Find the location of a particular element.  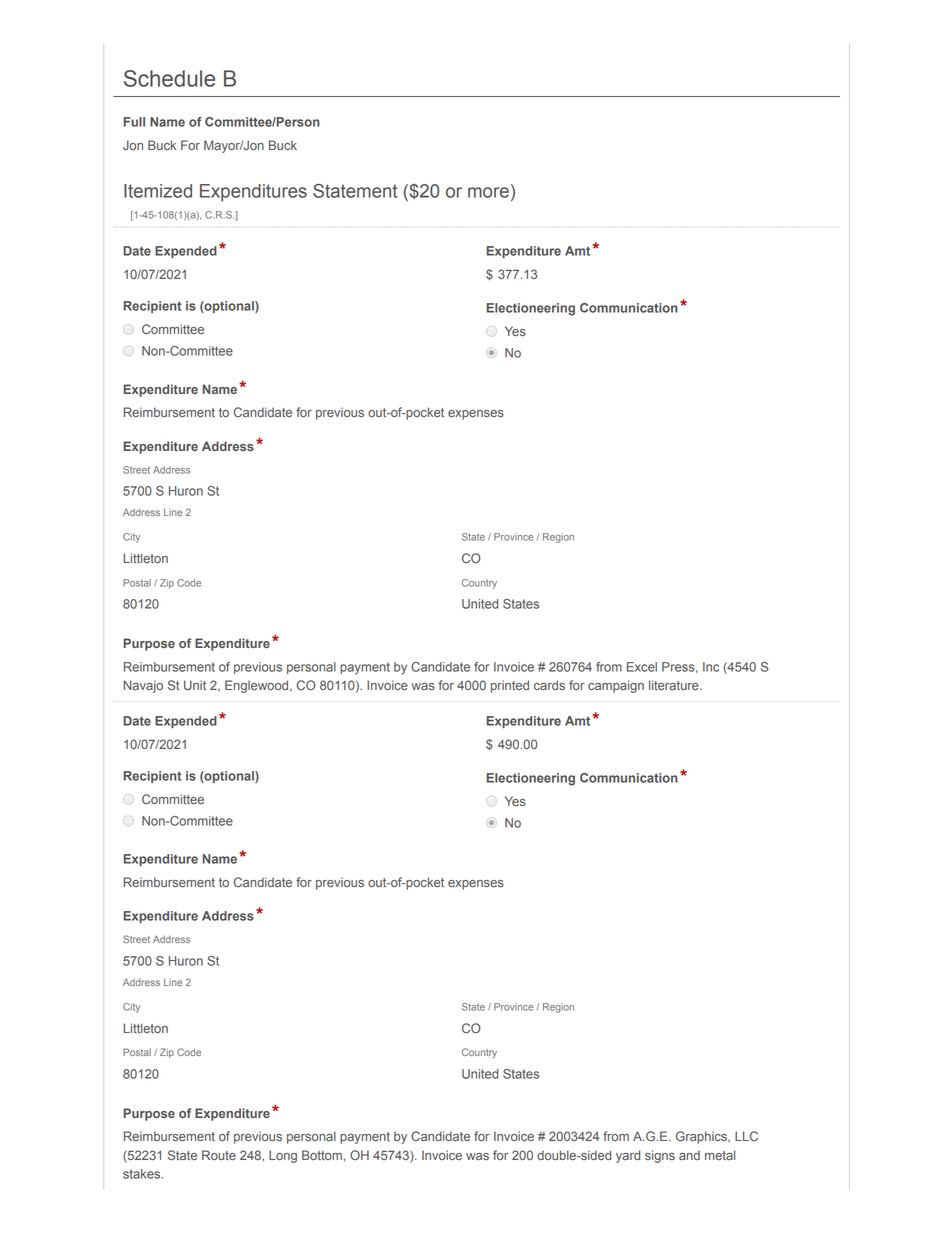

Bottom is located at coordinates (322, 1155).
